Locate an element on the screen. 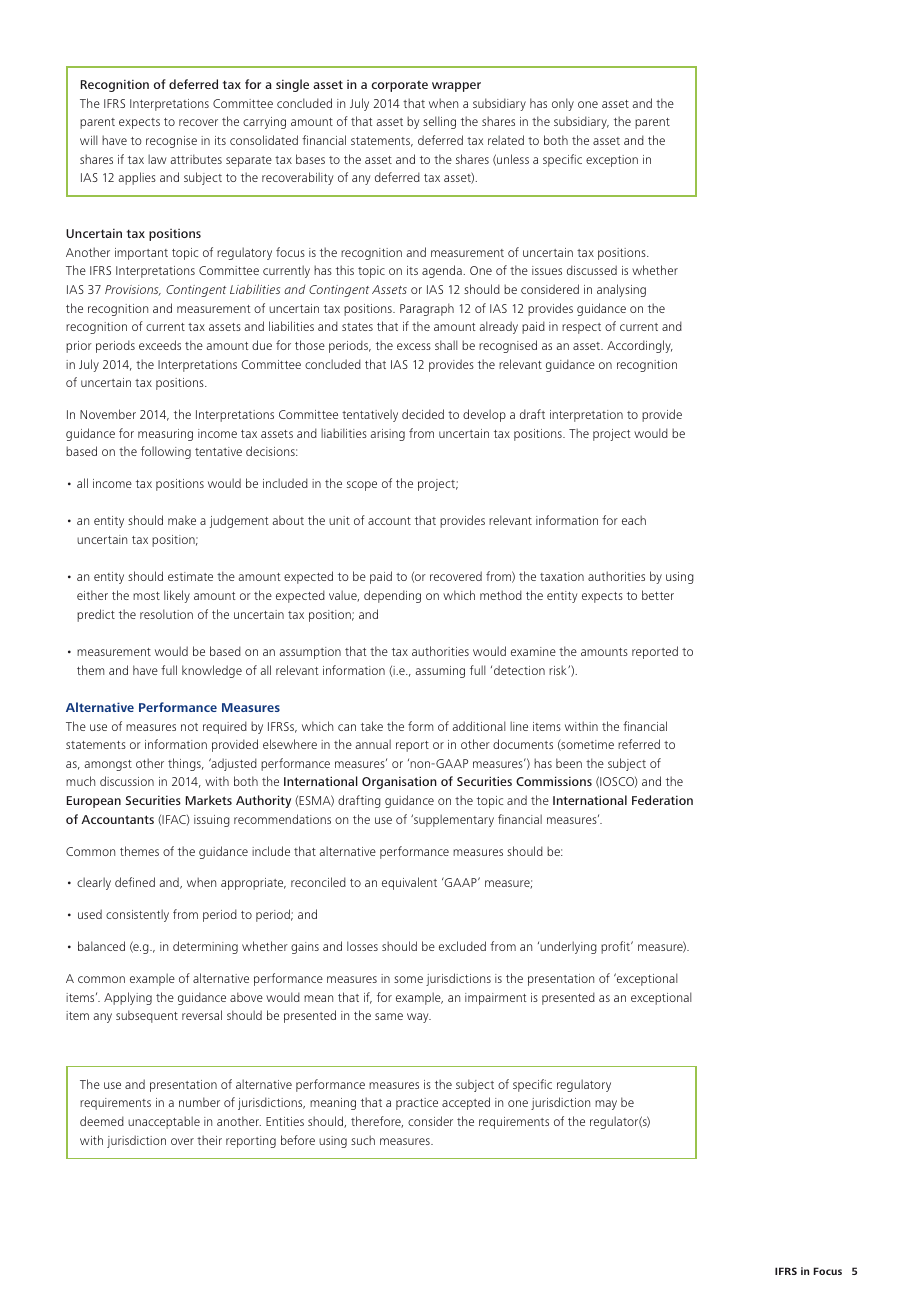 The height and width of the screenshot is (1308, 924). law is located at coordinates (157, 159).
